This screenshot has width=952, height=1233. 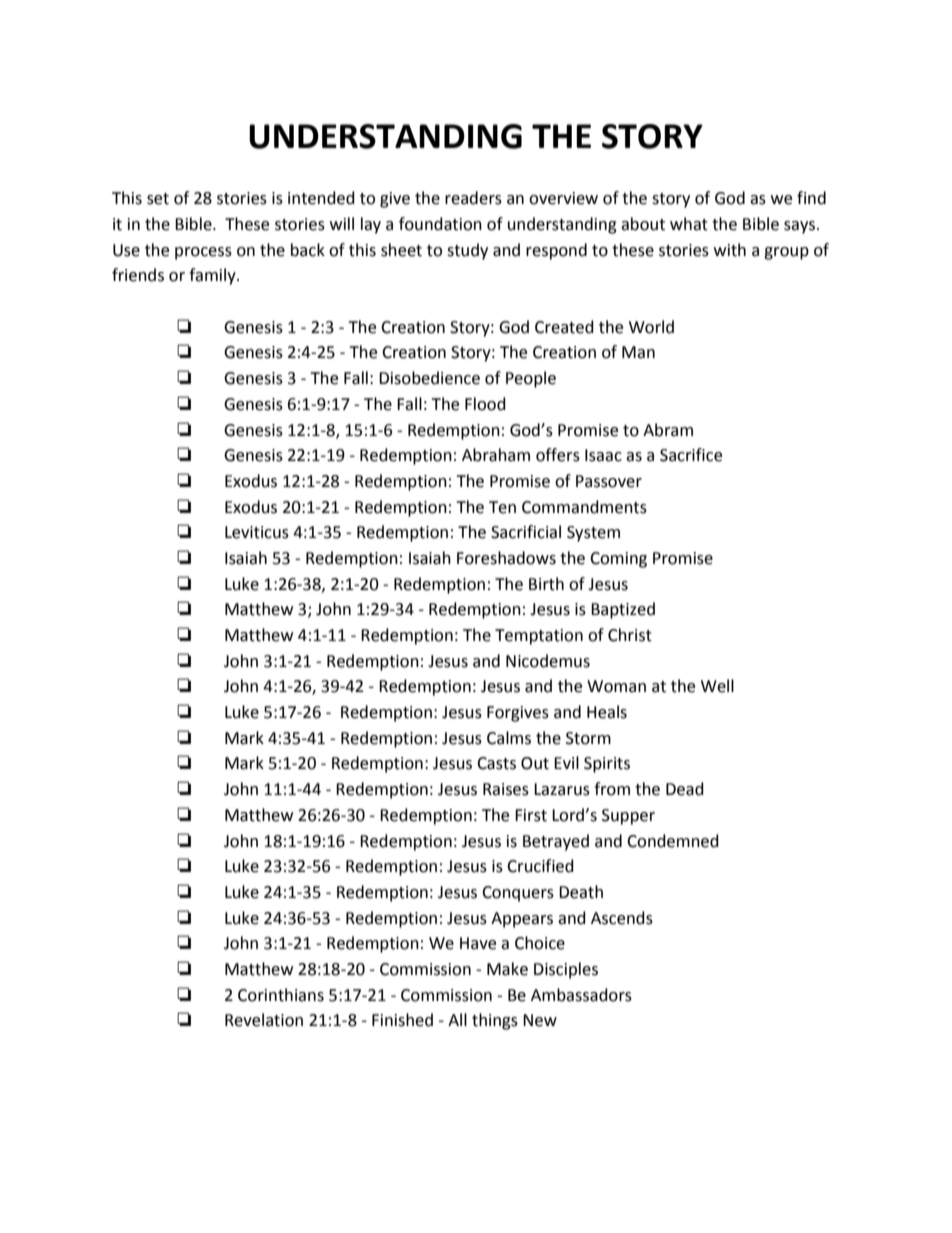 I want to click on Foreshadows, so click(x=506, y=558).
